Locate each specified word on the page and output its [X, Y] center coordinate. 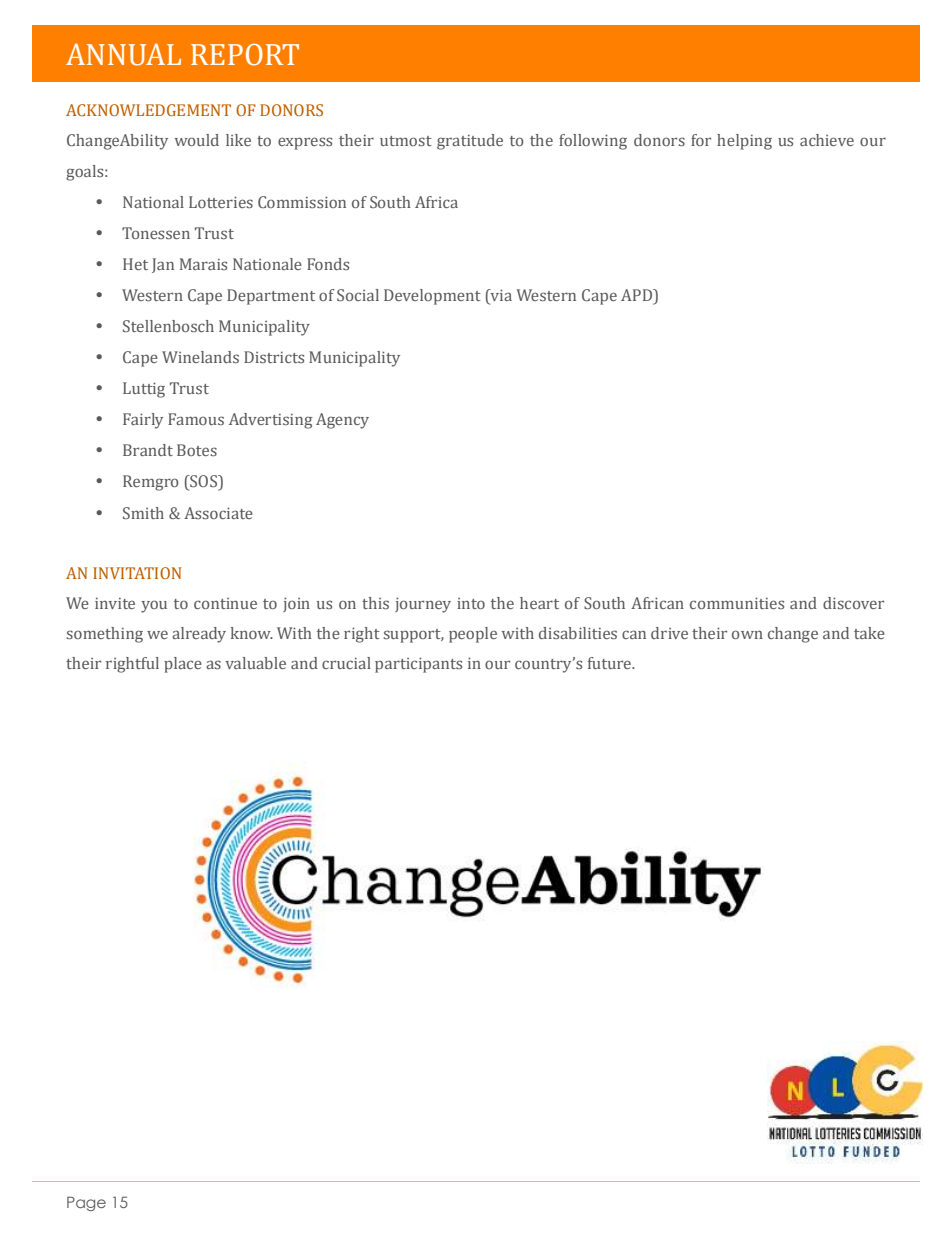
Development [432, 297]
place [183, 665]
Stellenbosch [168, 326]
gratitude [470, 142]
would [197, 140]
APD [638, 296]
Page [86, 1203]
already [199, 635]
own [747, 634]
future [610, 663]
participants [418, 665]
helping [744, 142]
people [473, 635]
